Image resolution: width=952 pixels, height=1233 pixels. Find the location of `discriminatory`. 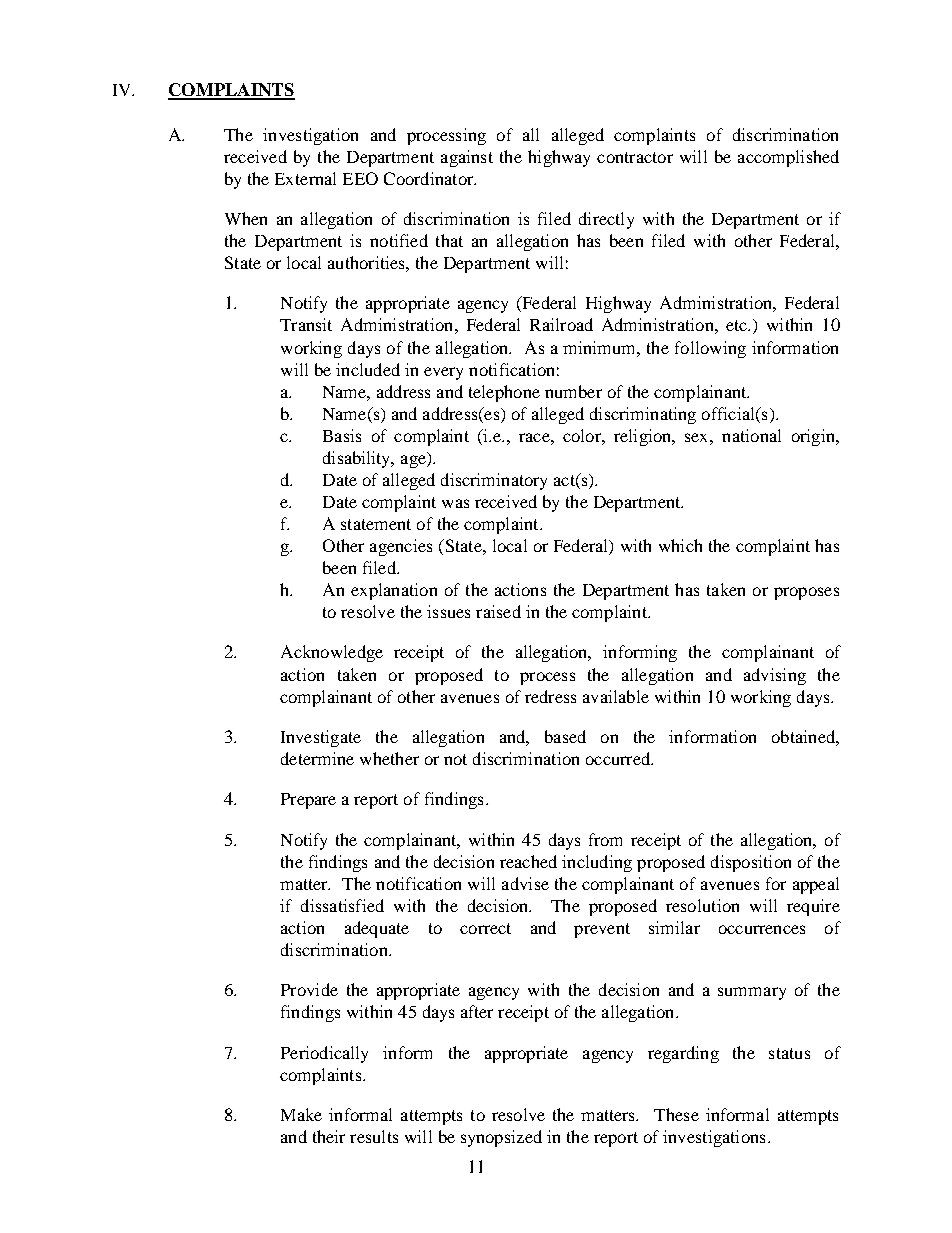

discriminatory is located at coordinates (494, 481).
